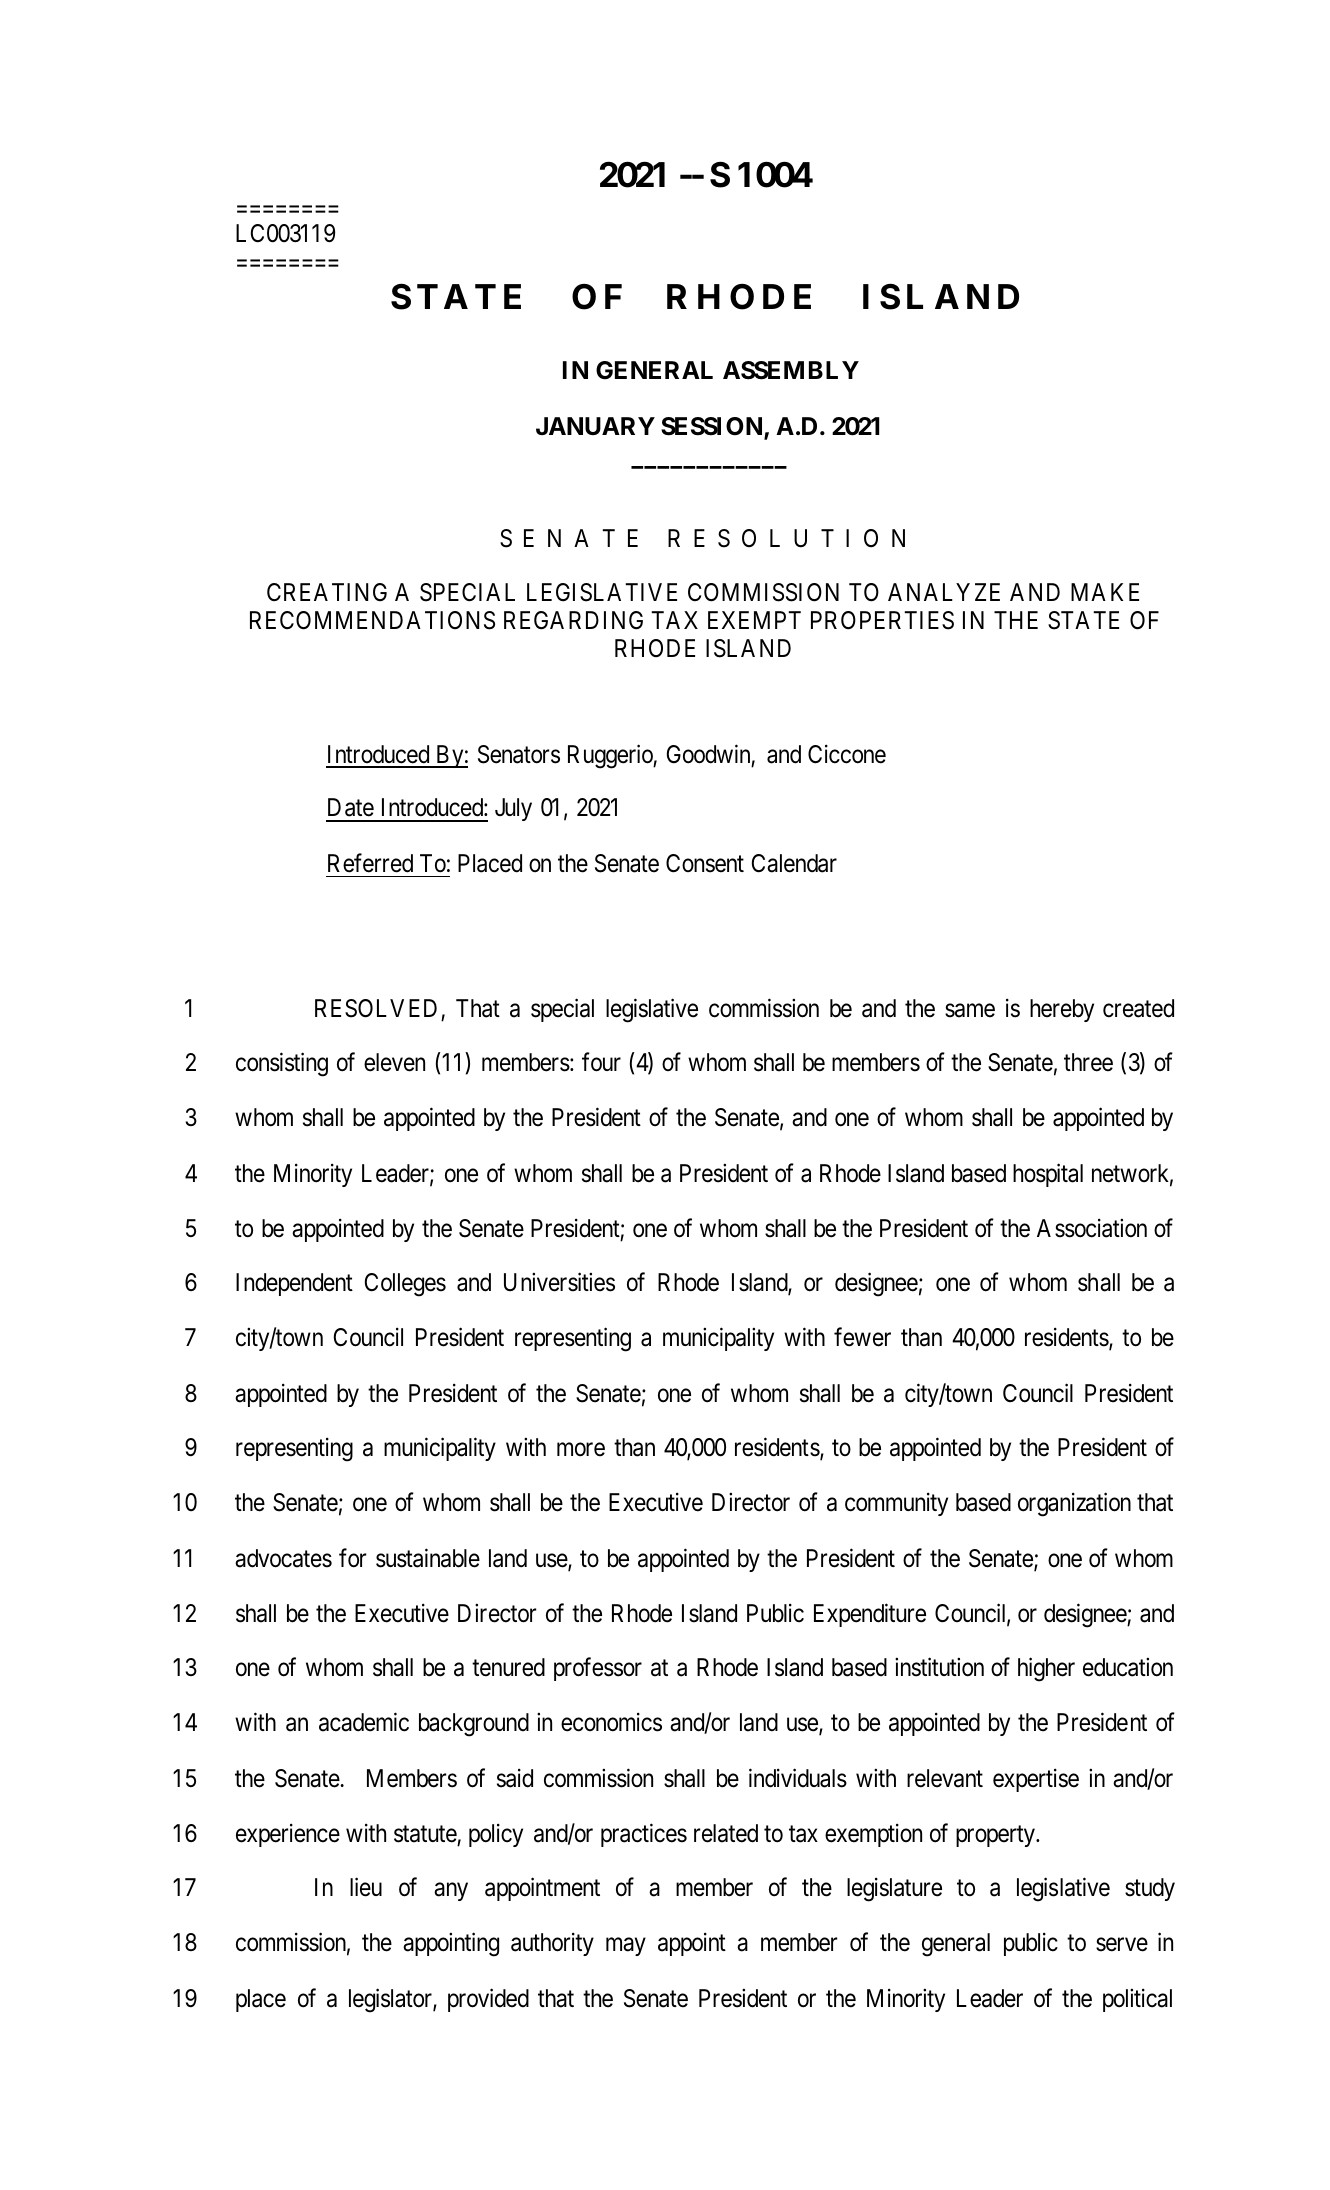  I want to click on four, so click(601, 1062).
